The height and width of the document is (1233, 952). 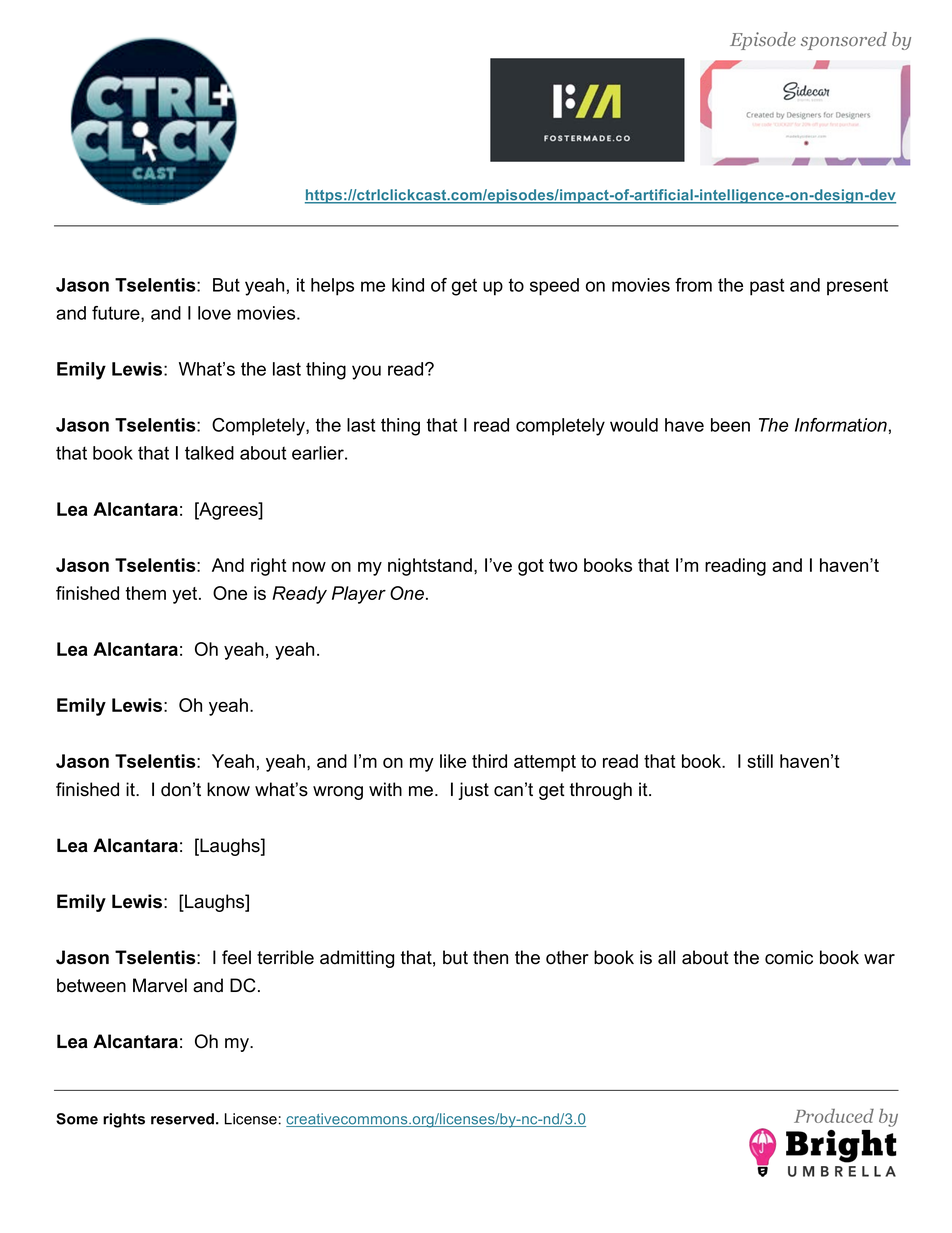 What do you see at coordinates (236, 957) in the document?
I see `feel` at bounding box center [236, 957].
